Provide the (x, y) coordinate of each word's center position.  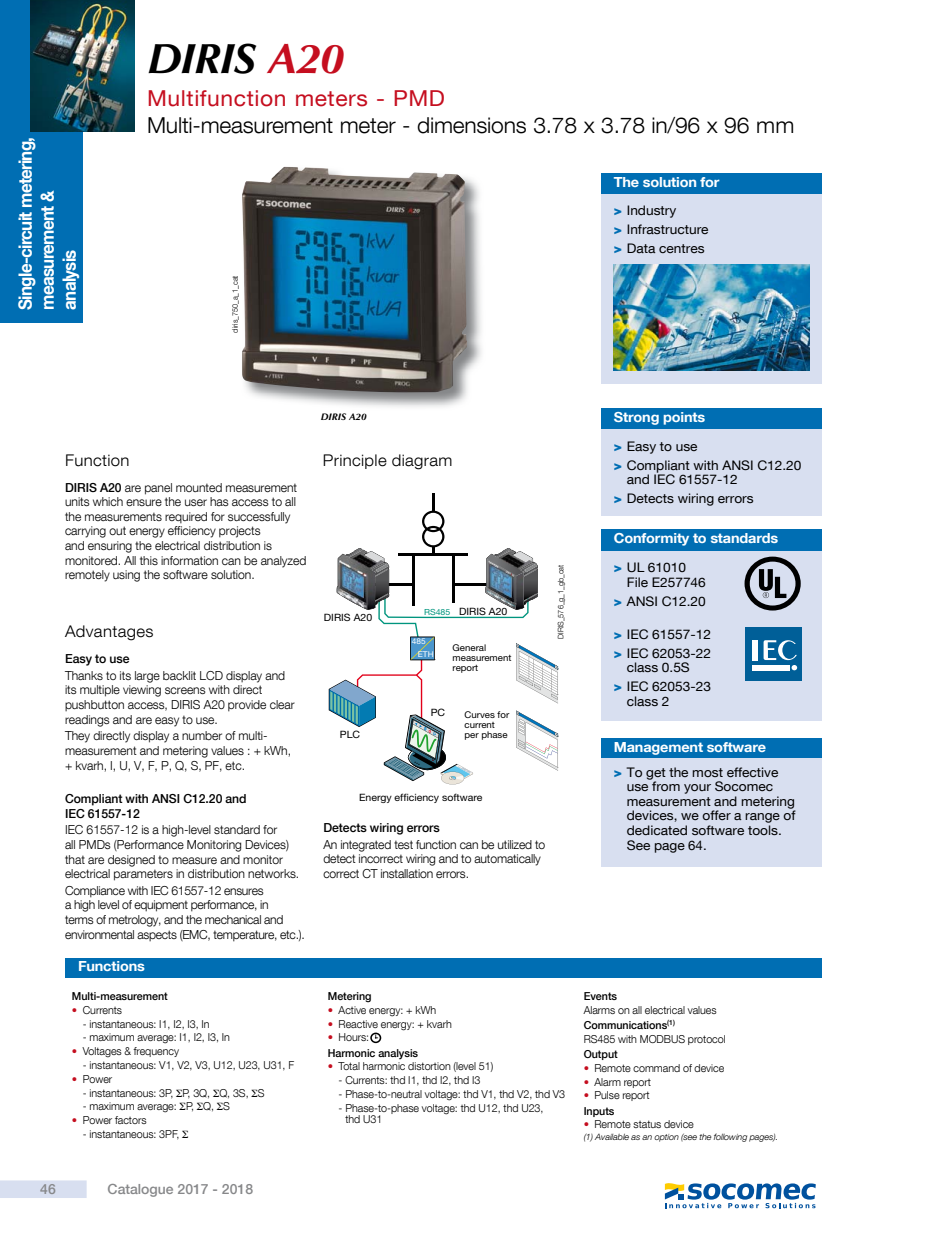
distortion (429, 1066)
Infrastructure (667, 229)
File (637, 582)
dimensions (471, 125)
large (147, 677)
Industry (651, 211)
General (469, 647)
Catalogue (140, 1190)
